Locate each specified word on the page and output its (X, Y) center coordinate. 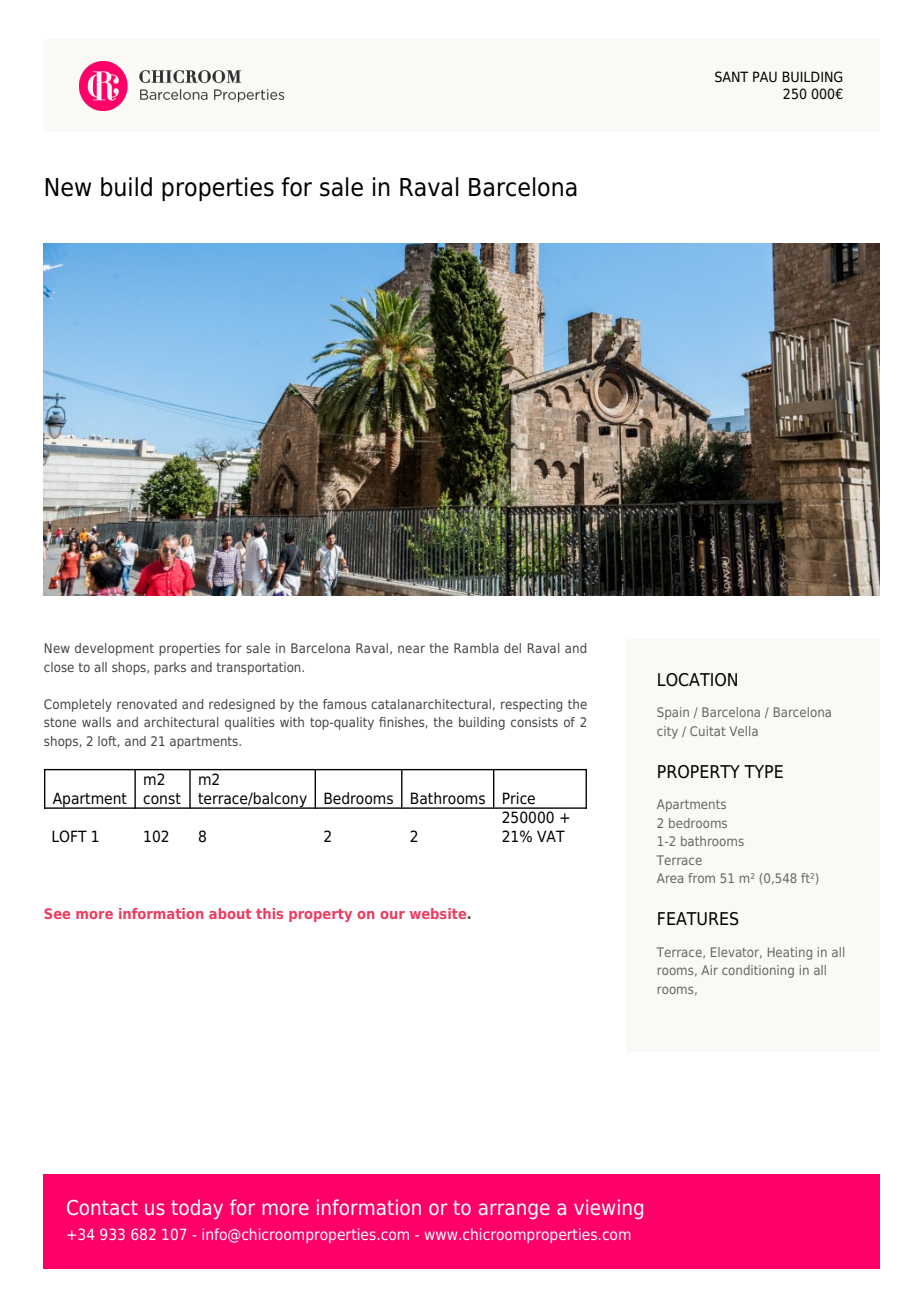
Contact (102, 1207)
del (512, 648)
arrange (514, 1211)
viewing (608, 1209)
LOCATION (697, 680)
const (162, 799)
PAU (765, 76)
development (114, 649)
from (701, 878)
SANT (732, 77)
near (411, 649)
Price (519, 798)
